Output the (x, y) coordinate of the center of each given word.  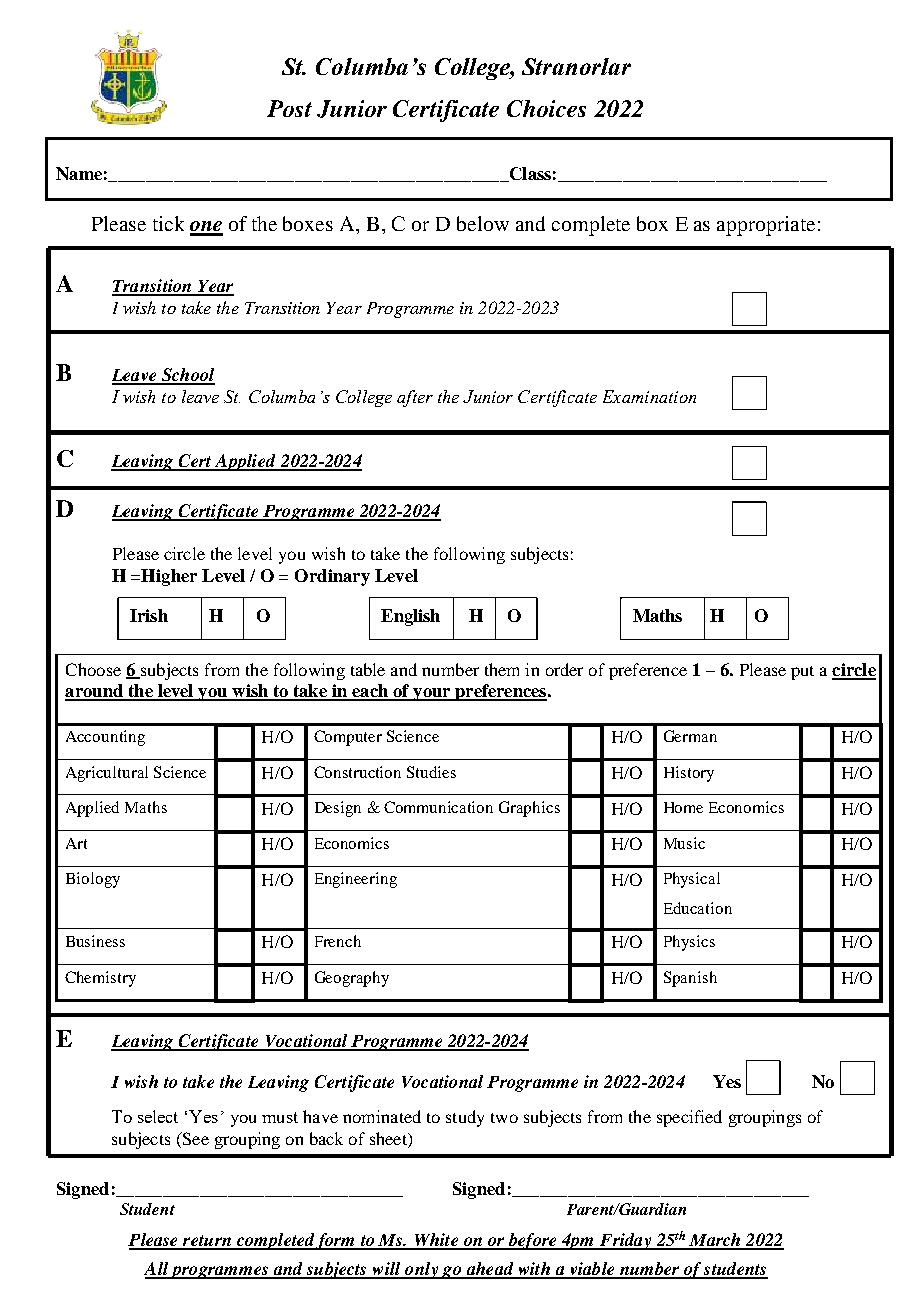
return (207, 1242)
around (95, 692)
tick (168, 223)
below (483, 223)
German (690, 736)
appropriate (766, 226)
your (432, 694)
